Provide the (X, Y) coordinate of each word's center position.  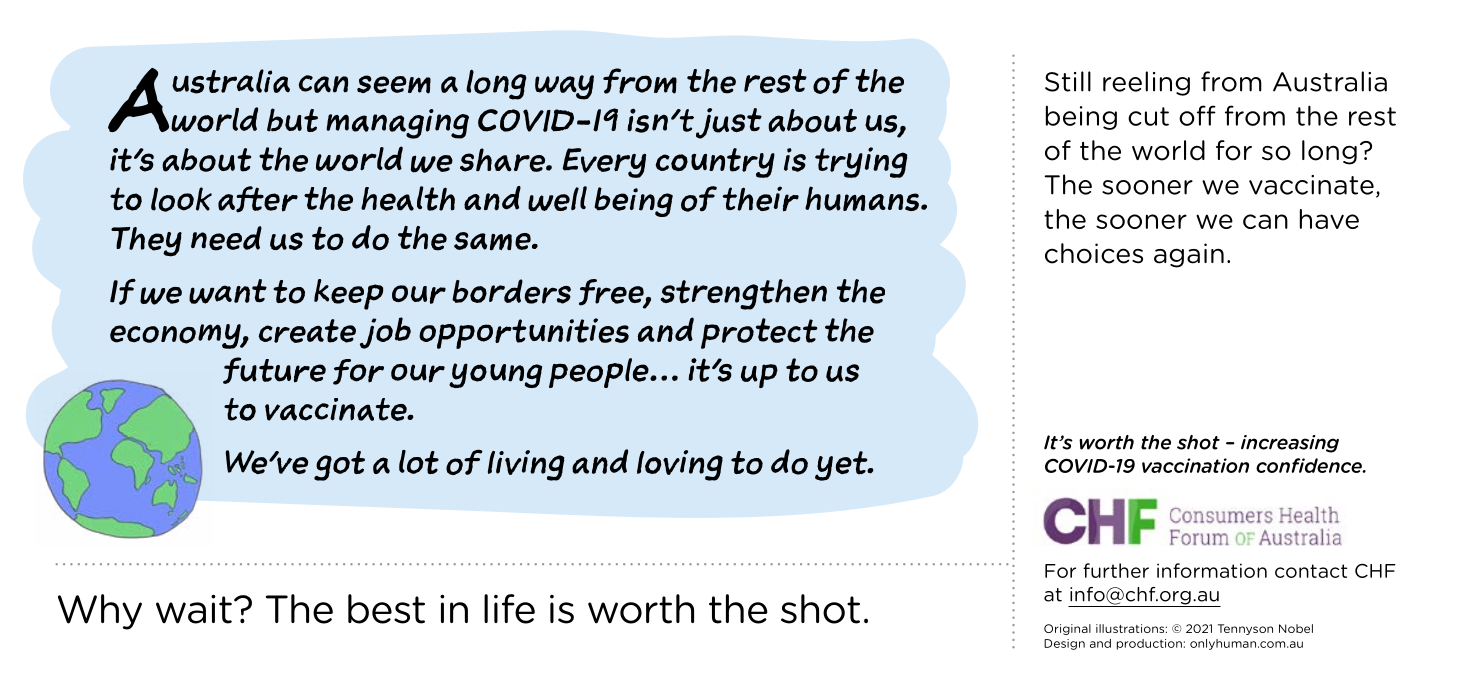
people (600, 373)
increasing (1290, 444)
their (760, 199)
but (292, 120)
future (274, 370)
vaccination (1195, 465)
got (339, 466)
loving (680, 465)
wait (194, 609)
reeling (1146, 83)
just (729, 123)
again (1189, 255)
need (226, 238)
